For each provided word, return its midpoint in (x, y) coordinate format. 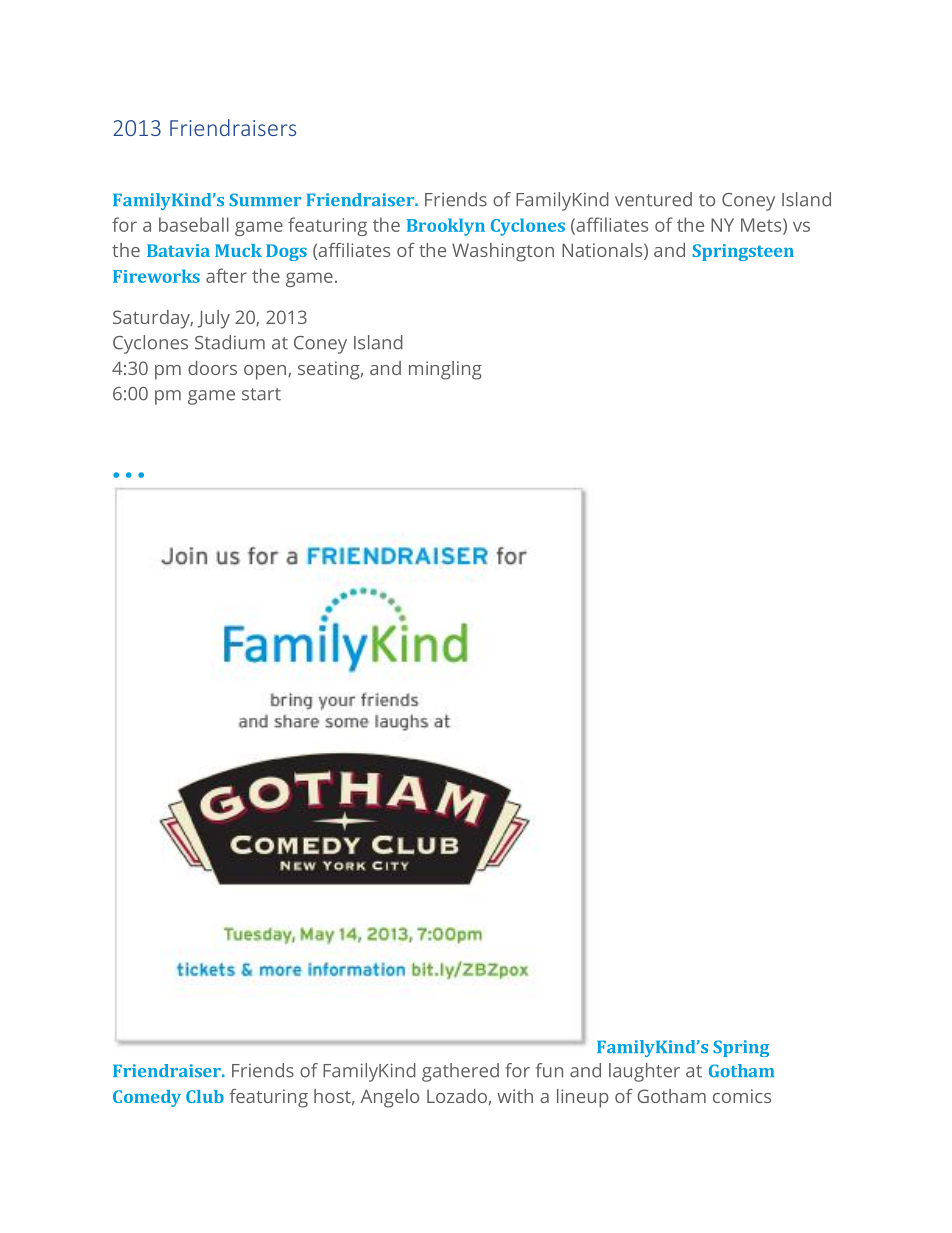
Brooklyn (446, 227)
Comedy (147, 1098)
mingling (445, 370)
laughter (644, 1072)
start (261, 394)
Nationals (603, 251)
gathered (460, 1072)
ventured (653, 199)
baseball (194, 224)
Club (205, 1096)
